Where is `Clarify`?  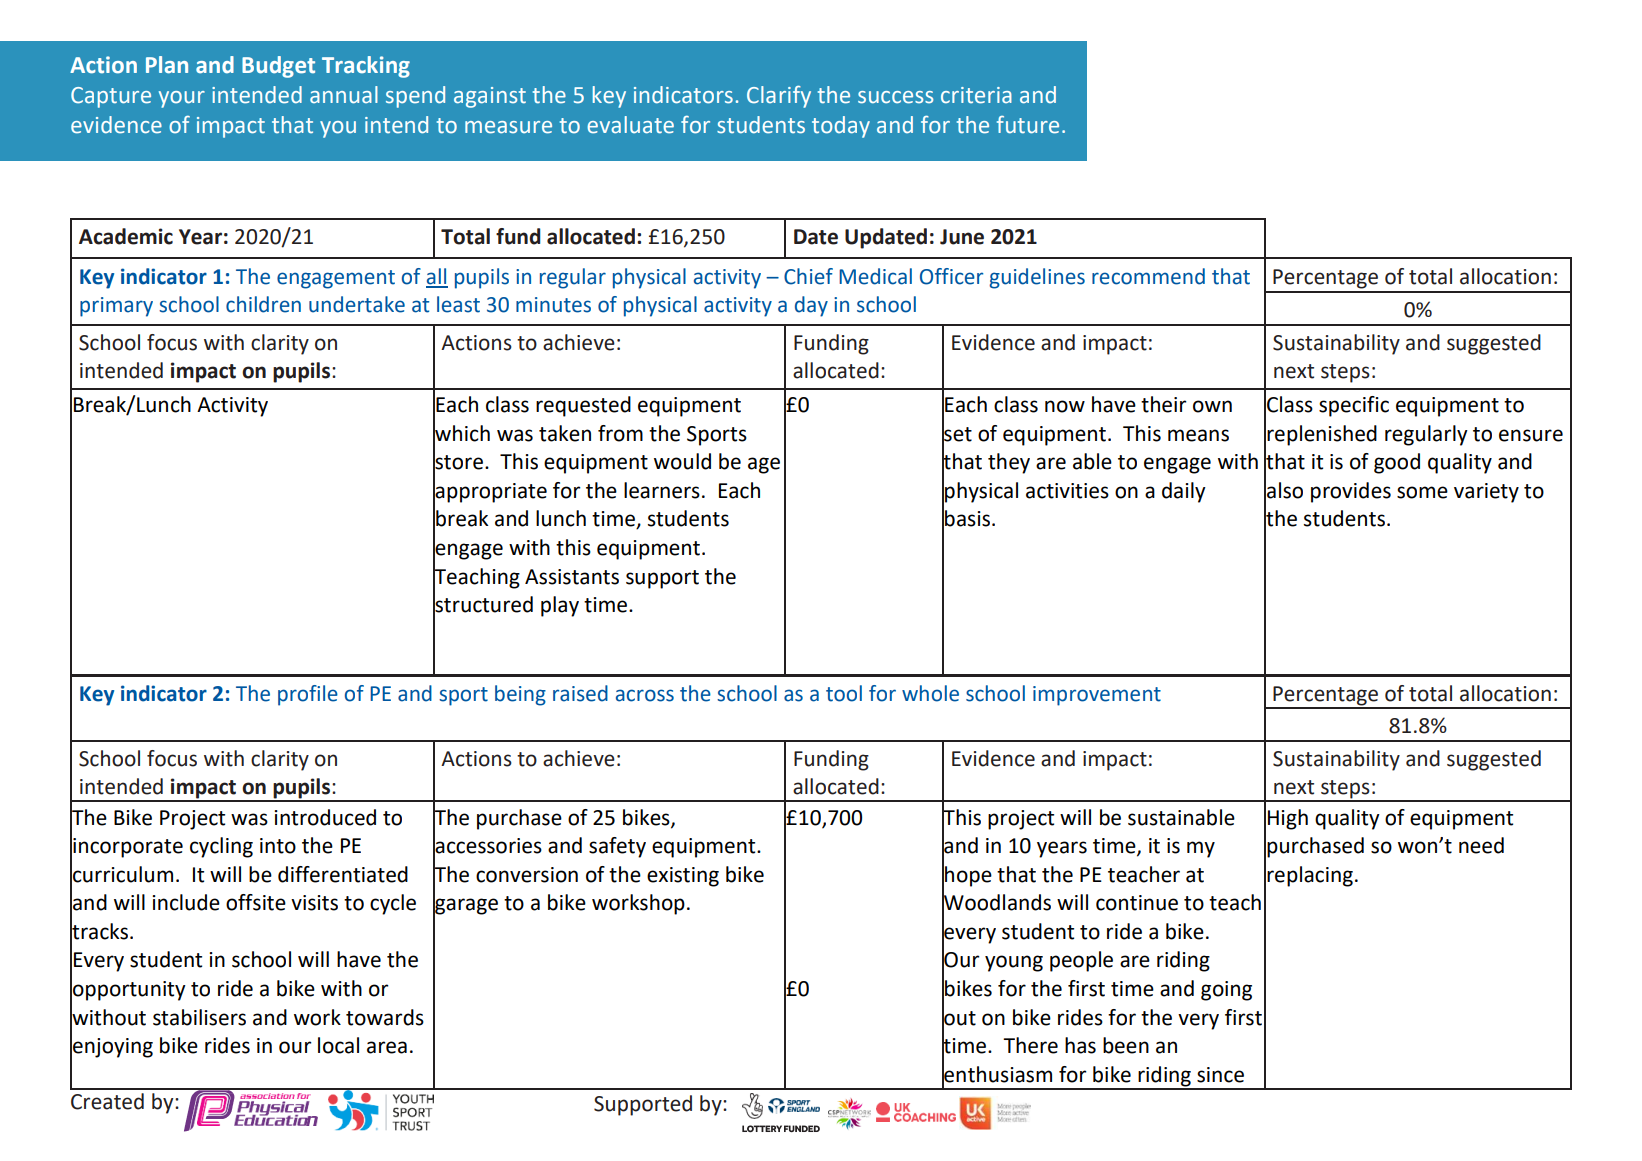 Clarify is located at coordinates (779, 97).
